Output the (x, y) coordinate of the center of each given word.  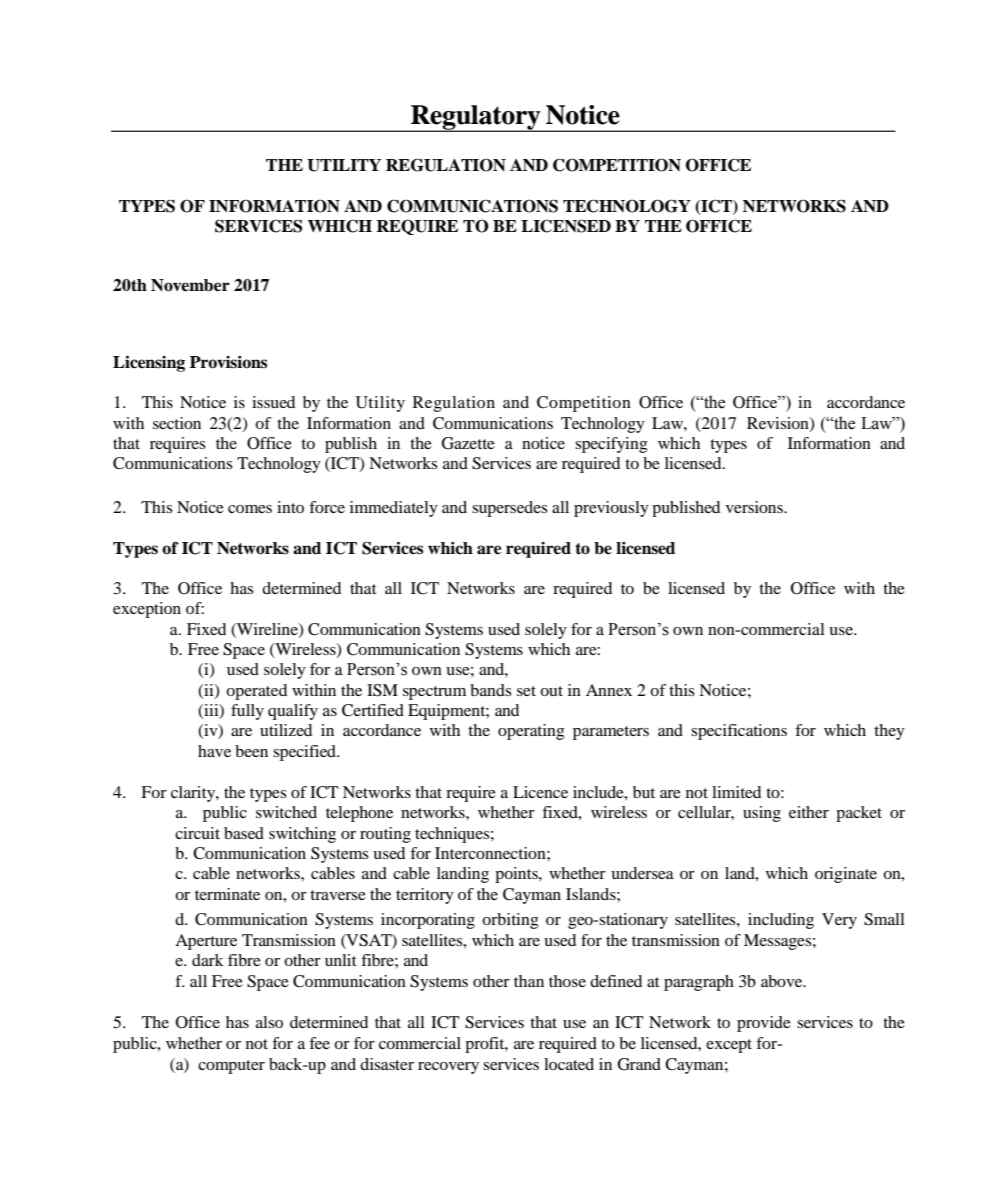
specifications (739, 732)
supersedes (510, 509)
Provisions (228, 362)
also (269, 1022)
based (244, 833)
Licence (540, 792)
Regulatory (476, 118)
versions (756, 507)
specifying (611, 445)
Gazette (468, 443)
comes (250, 509)
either (809, 812)
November (190, 285)
